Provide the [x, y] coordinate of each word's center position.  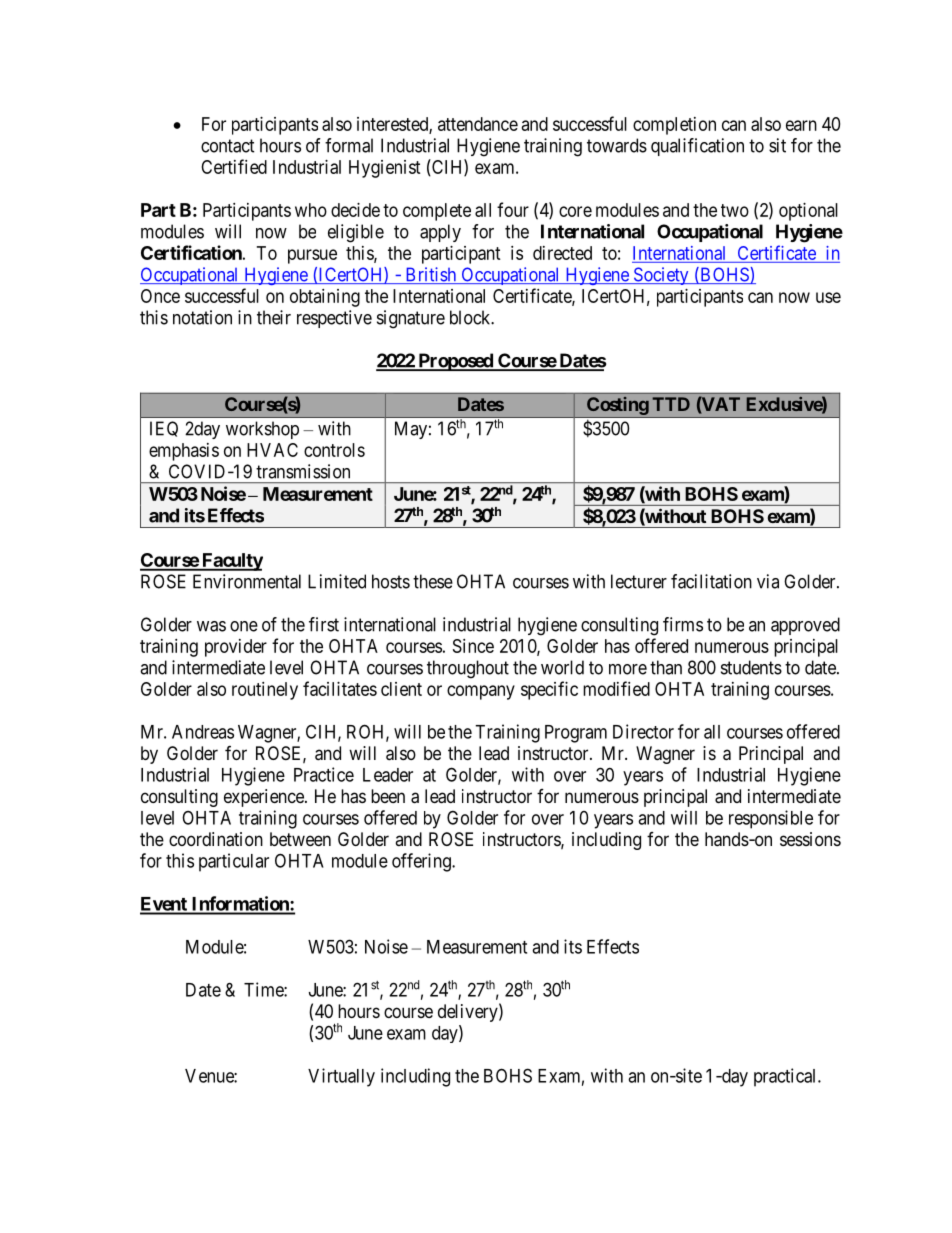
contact [228, 146]
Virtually [341, 1077]
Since [473, 646]
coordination [216, 839]
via [768, 581]
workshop [262, 430]
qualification [697, 147]
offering [422, 862]
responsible [771, 819]
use [828, 297]
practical [786, 1077]
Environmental [247, 581]
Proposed [455, 362]
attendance [478, 124]
